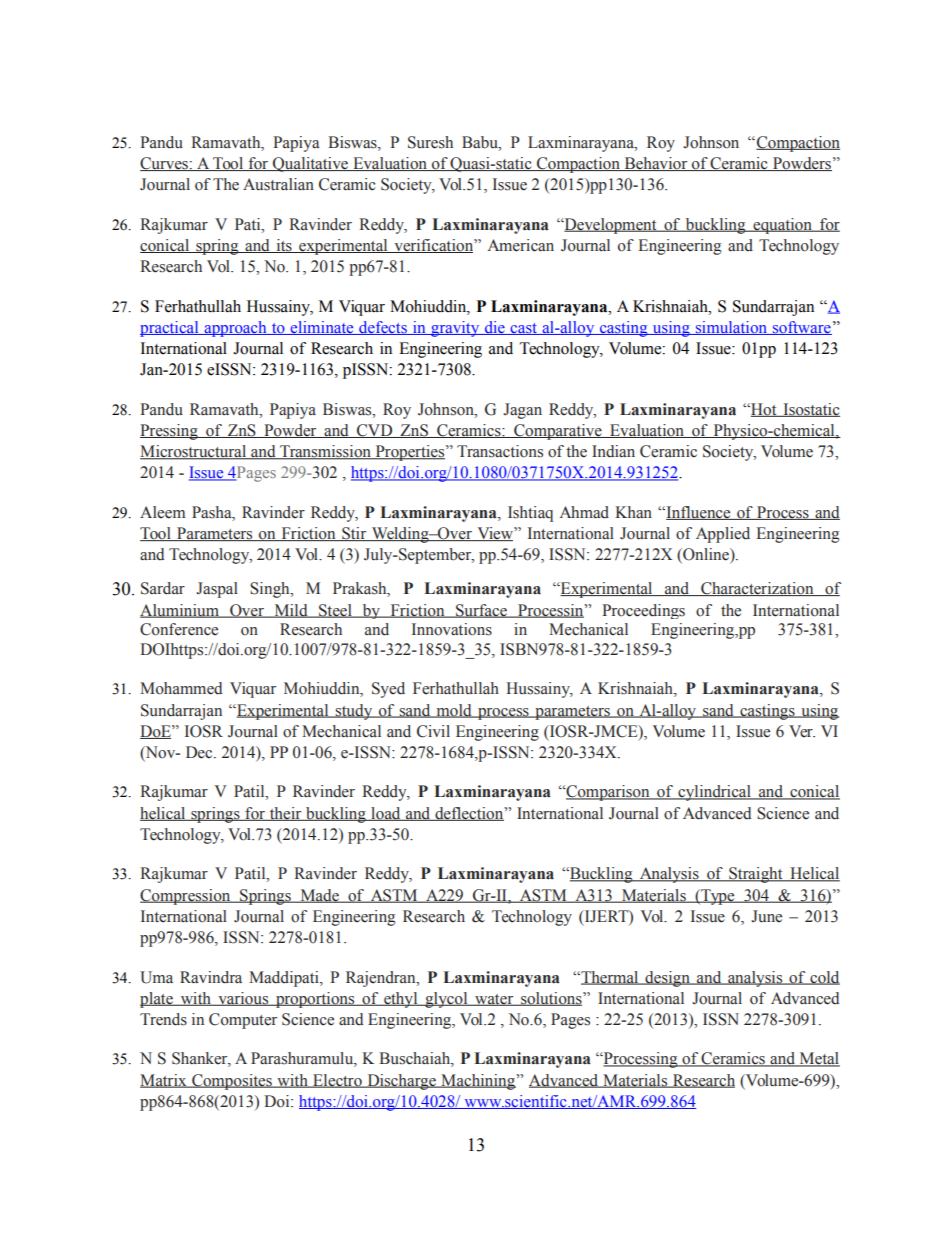 The width and height of the screenshot is (952, 1233). I want to click on load, so click(386, 814).
